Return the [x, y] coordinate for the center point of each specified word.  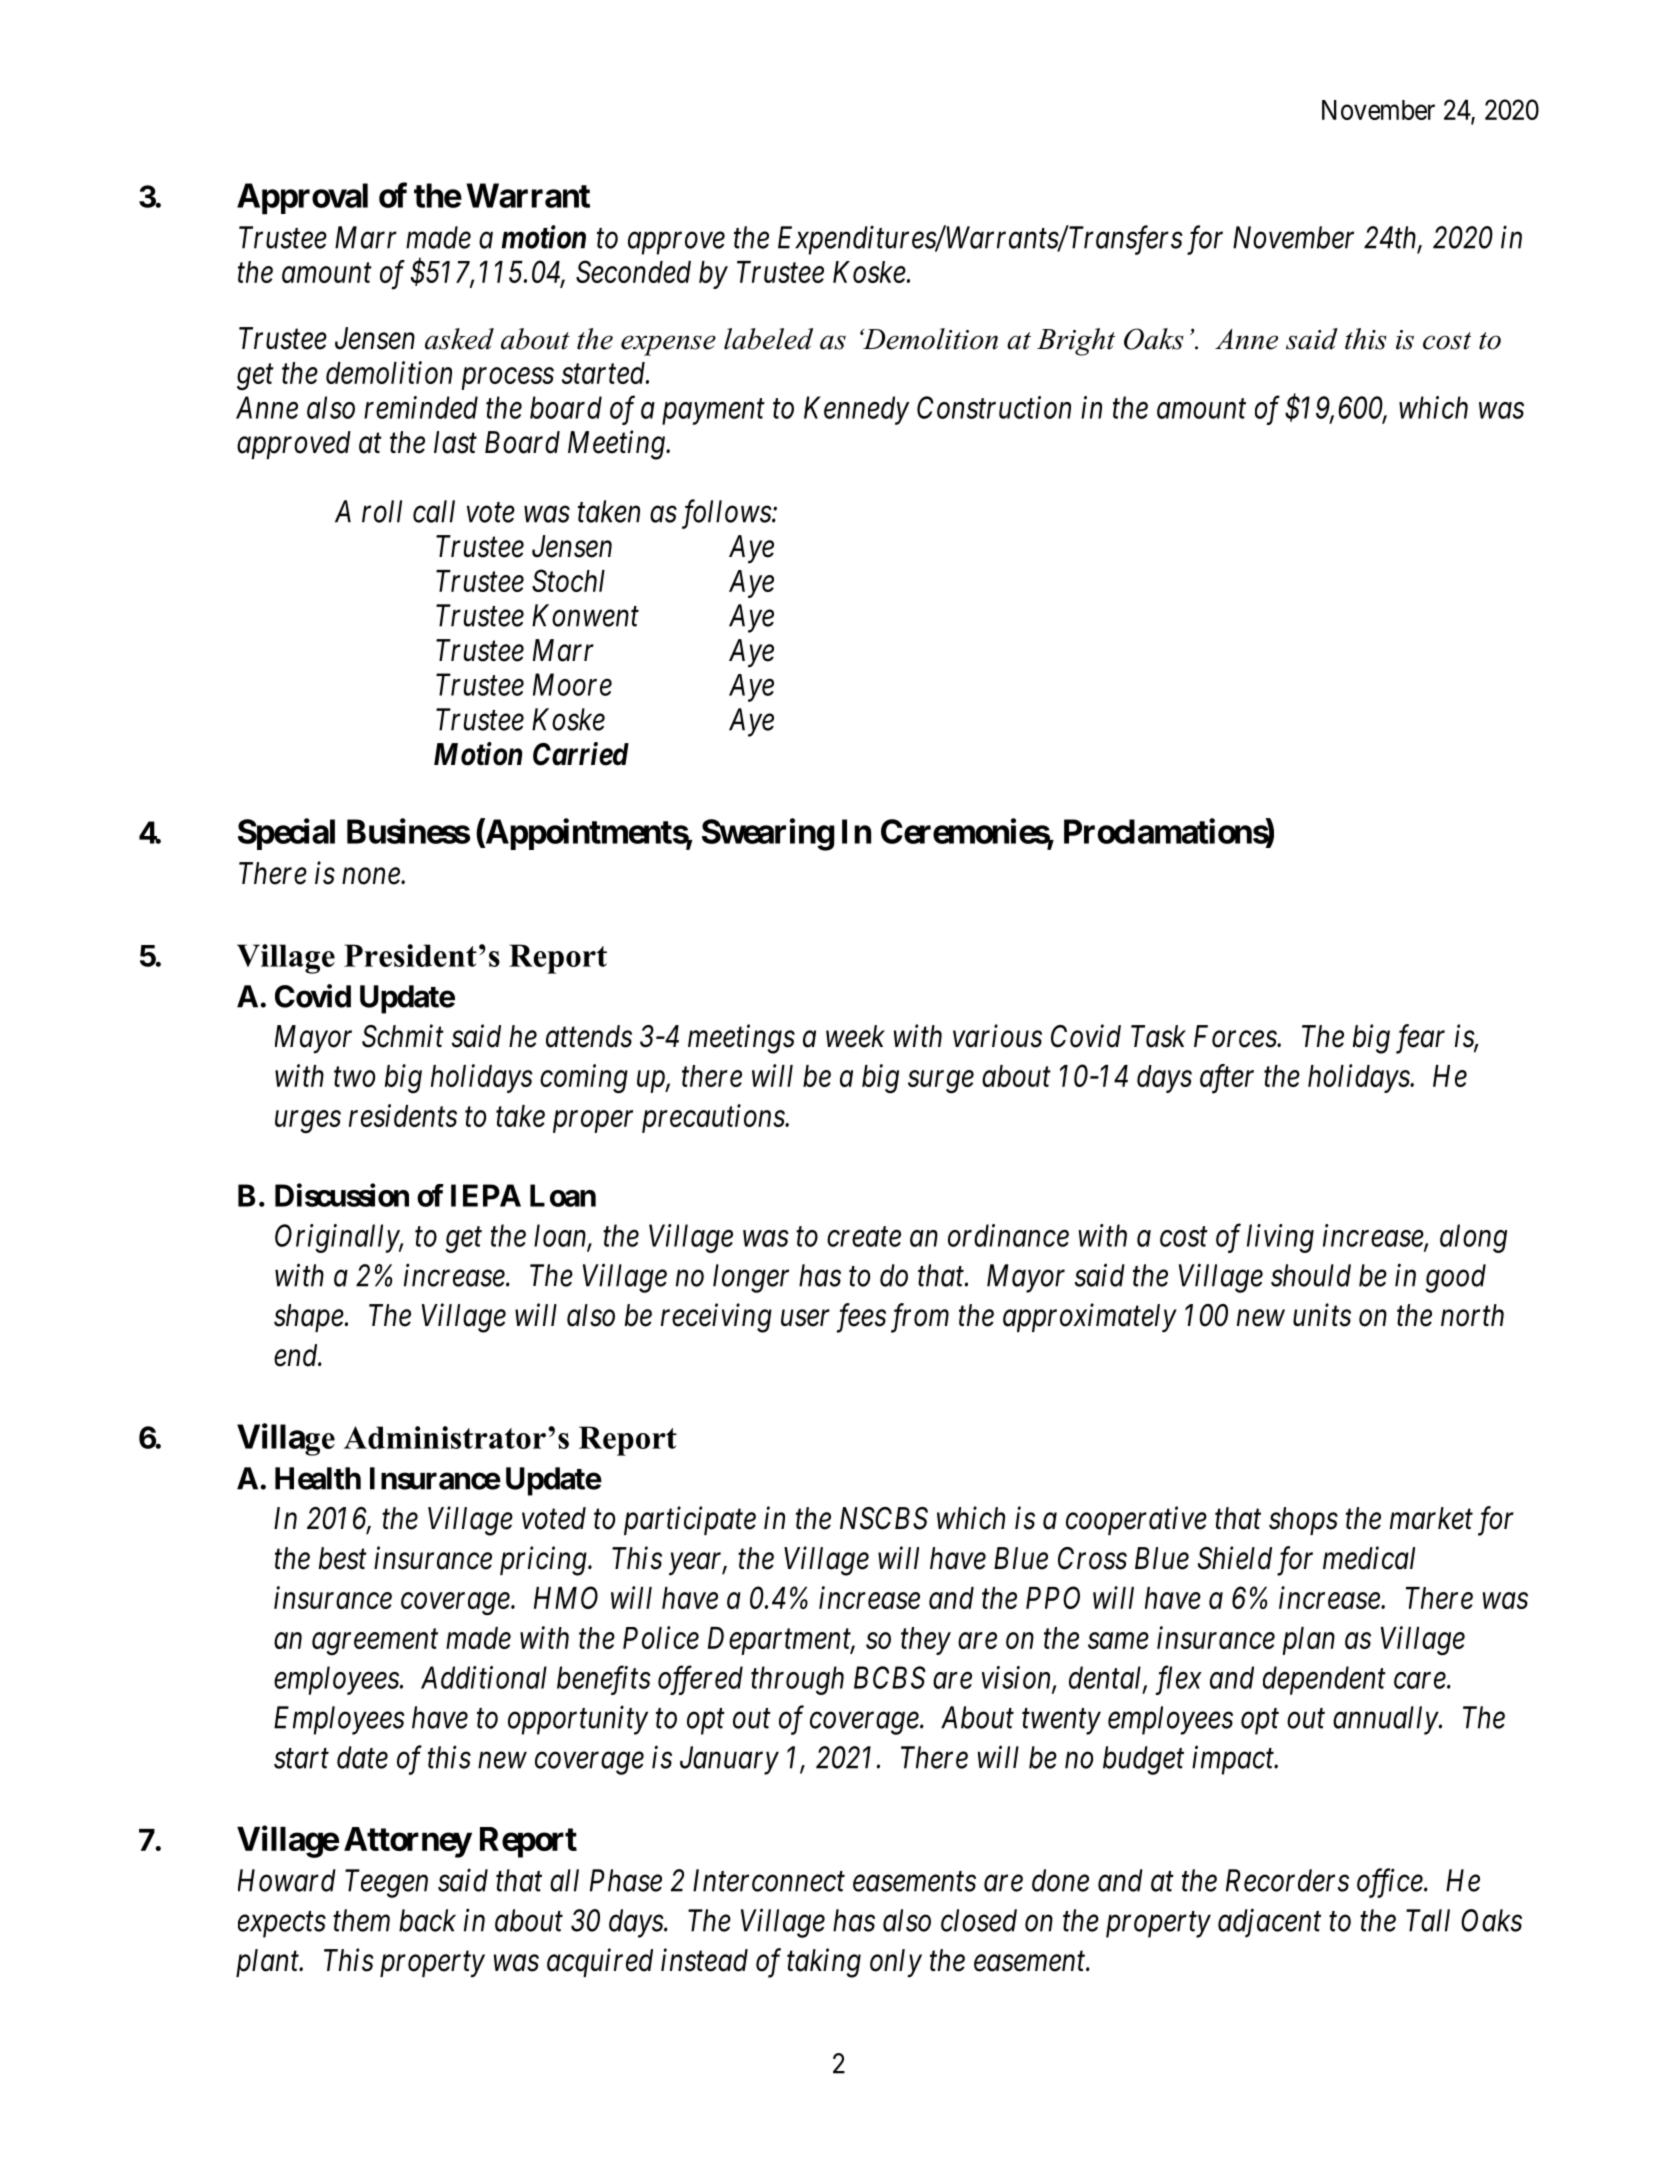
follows [727, 514]
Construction [994, 407]
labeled [768, 339]
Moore [572, 684]
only [896, 1963]
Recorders [1287, 1880]
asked [459, 339]
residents [403, 1115]
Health [318, 1478]
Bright [1076, 342]
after [1227, 1079]
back [427, 1920]
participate [690, 1521]
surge [941, 1082]
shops [1303, 1521]
